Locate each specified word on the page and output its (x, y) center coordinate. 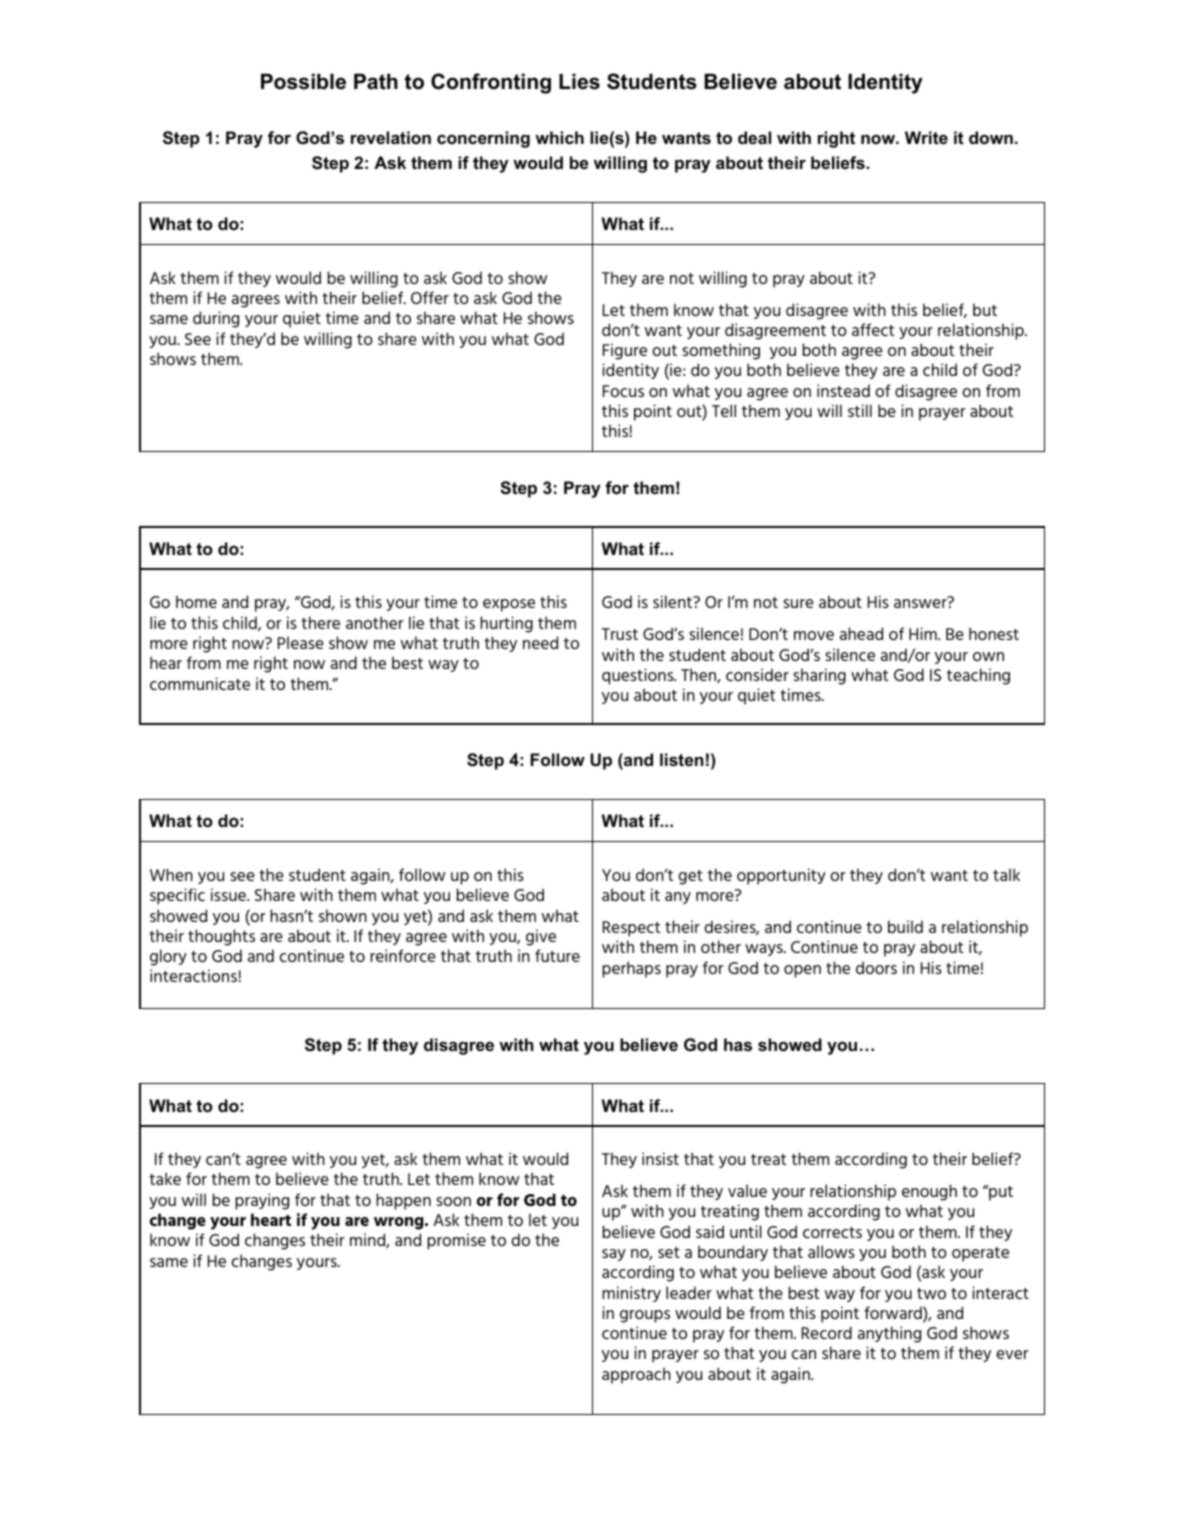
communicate (200, 683)
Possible (303, 81)
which (559, 137)
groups (645, 1316)
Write (926, 137)
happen (403, 1201)
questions (639, 676)
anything (889, 1334)
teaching (978, 676)
